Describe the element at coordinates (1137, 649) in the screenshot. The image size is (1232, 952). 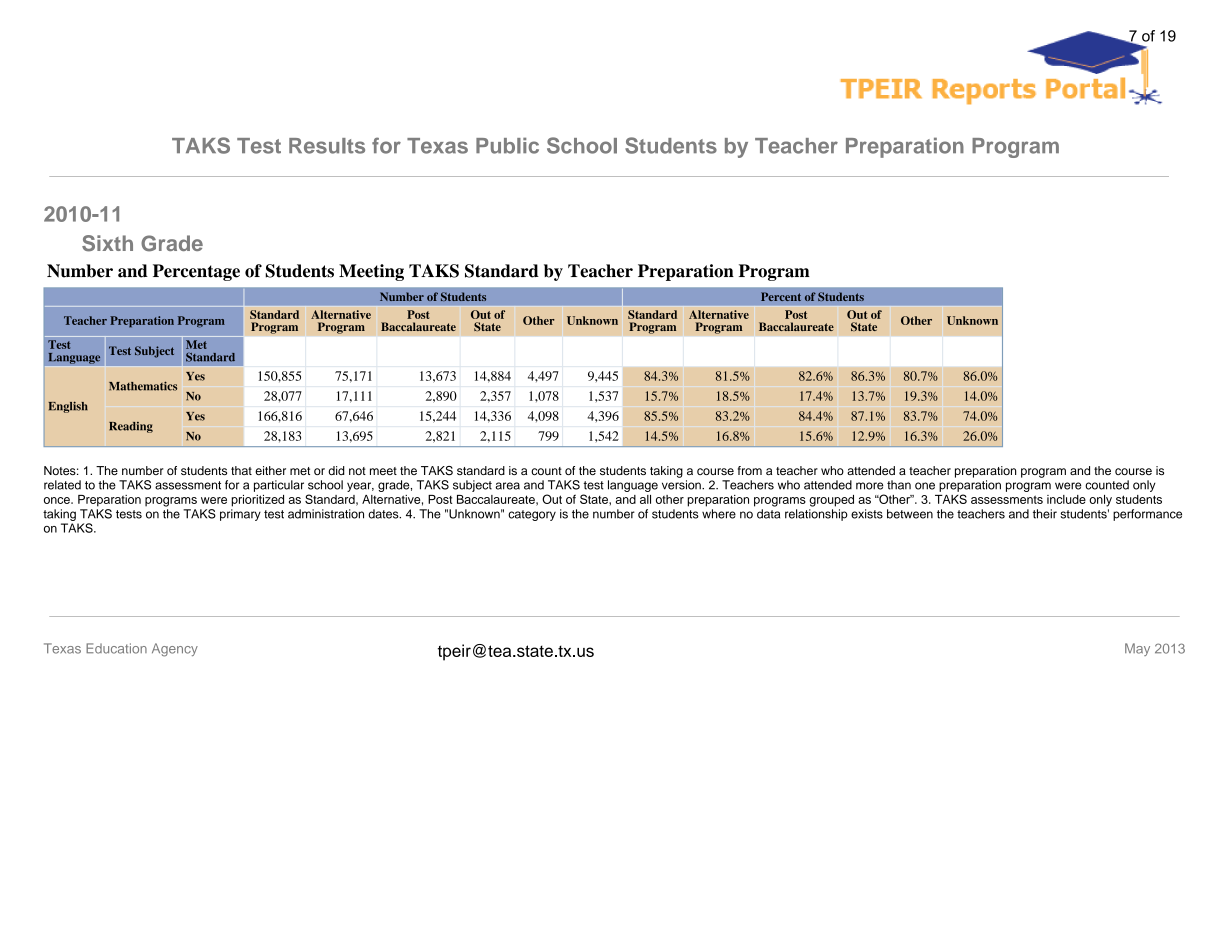
I see `May` at that location.
